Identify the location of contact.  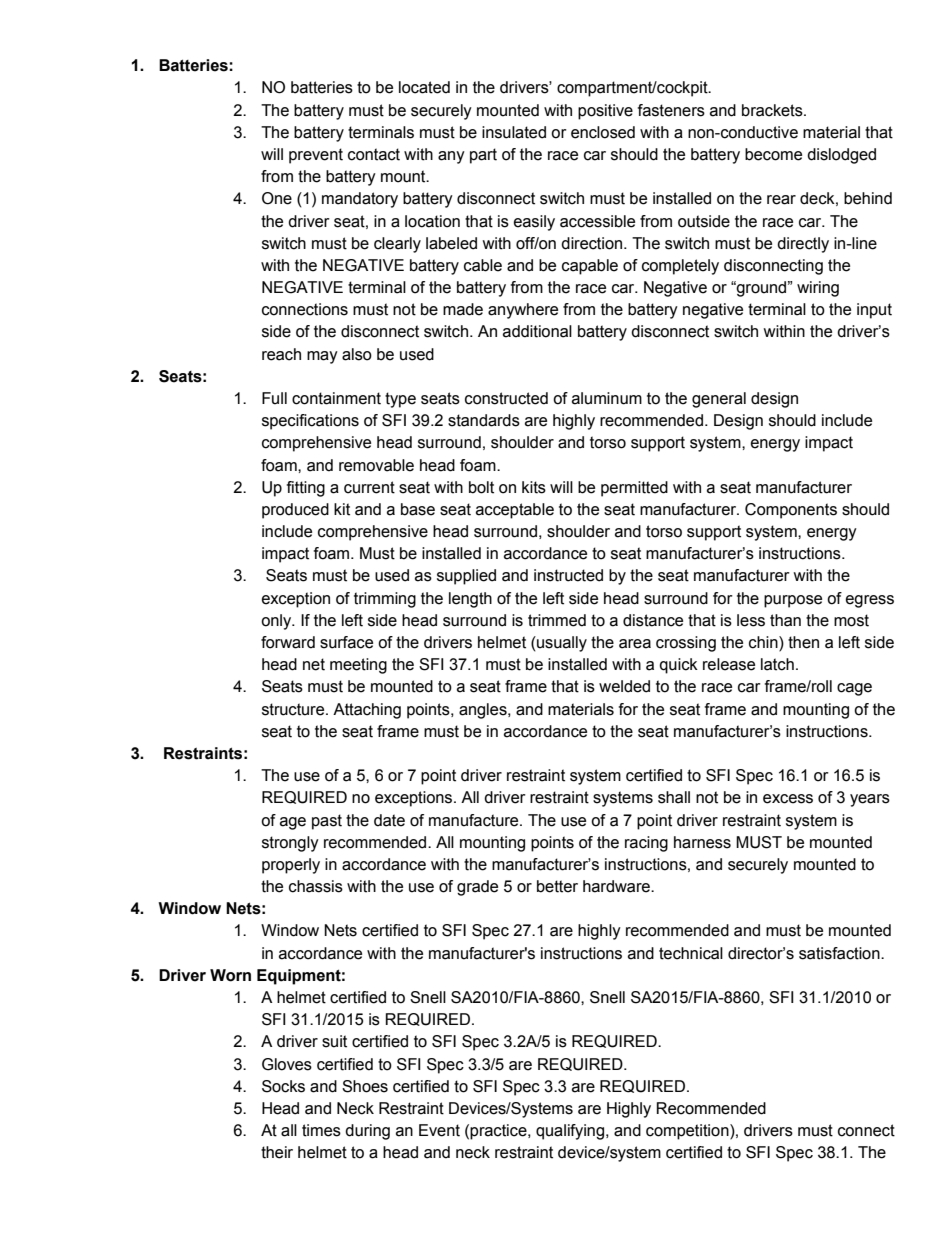
(374, 154).
